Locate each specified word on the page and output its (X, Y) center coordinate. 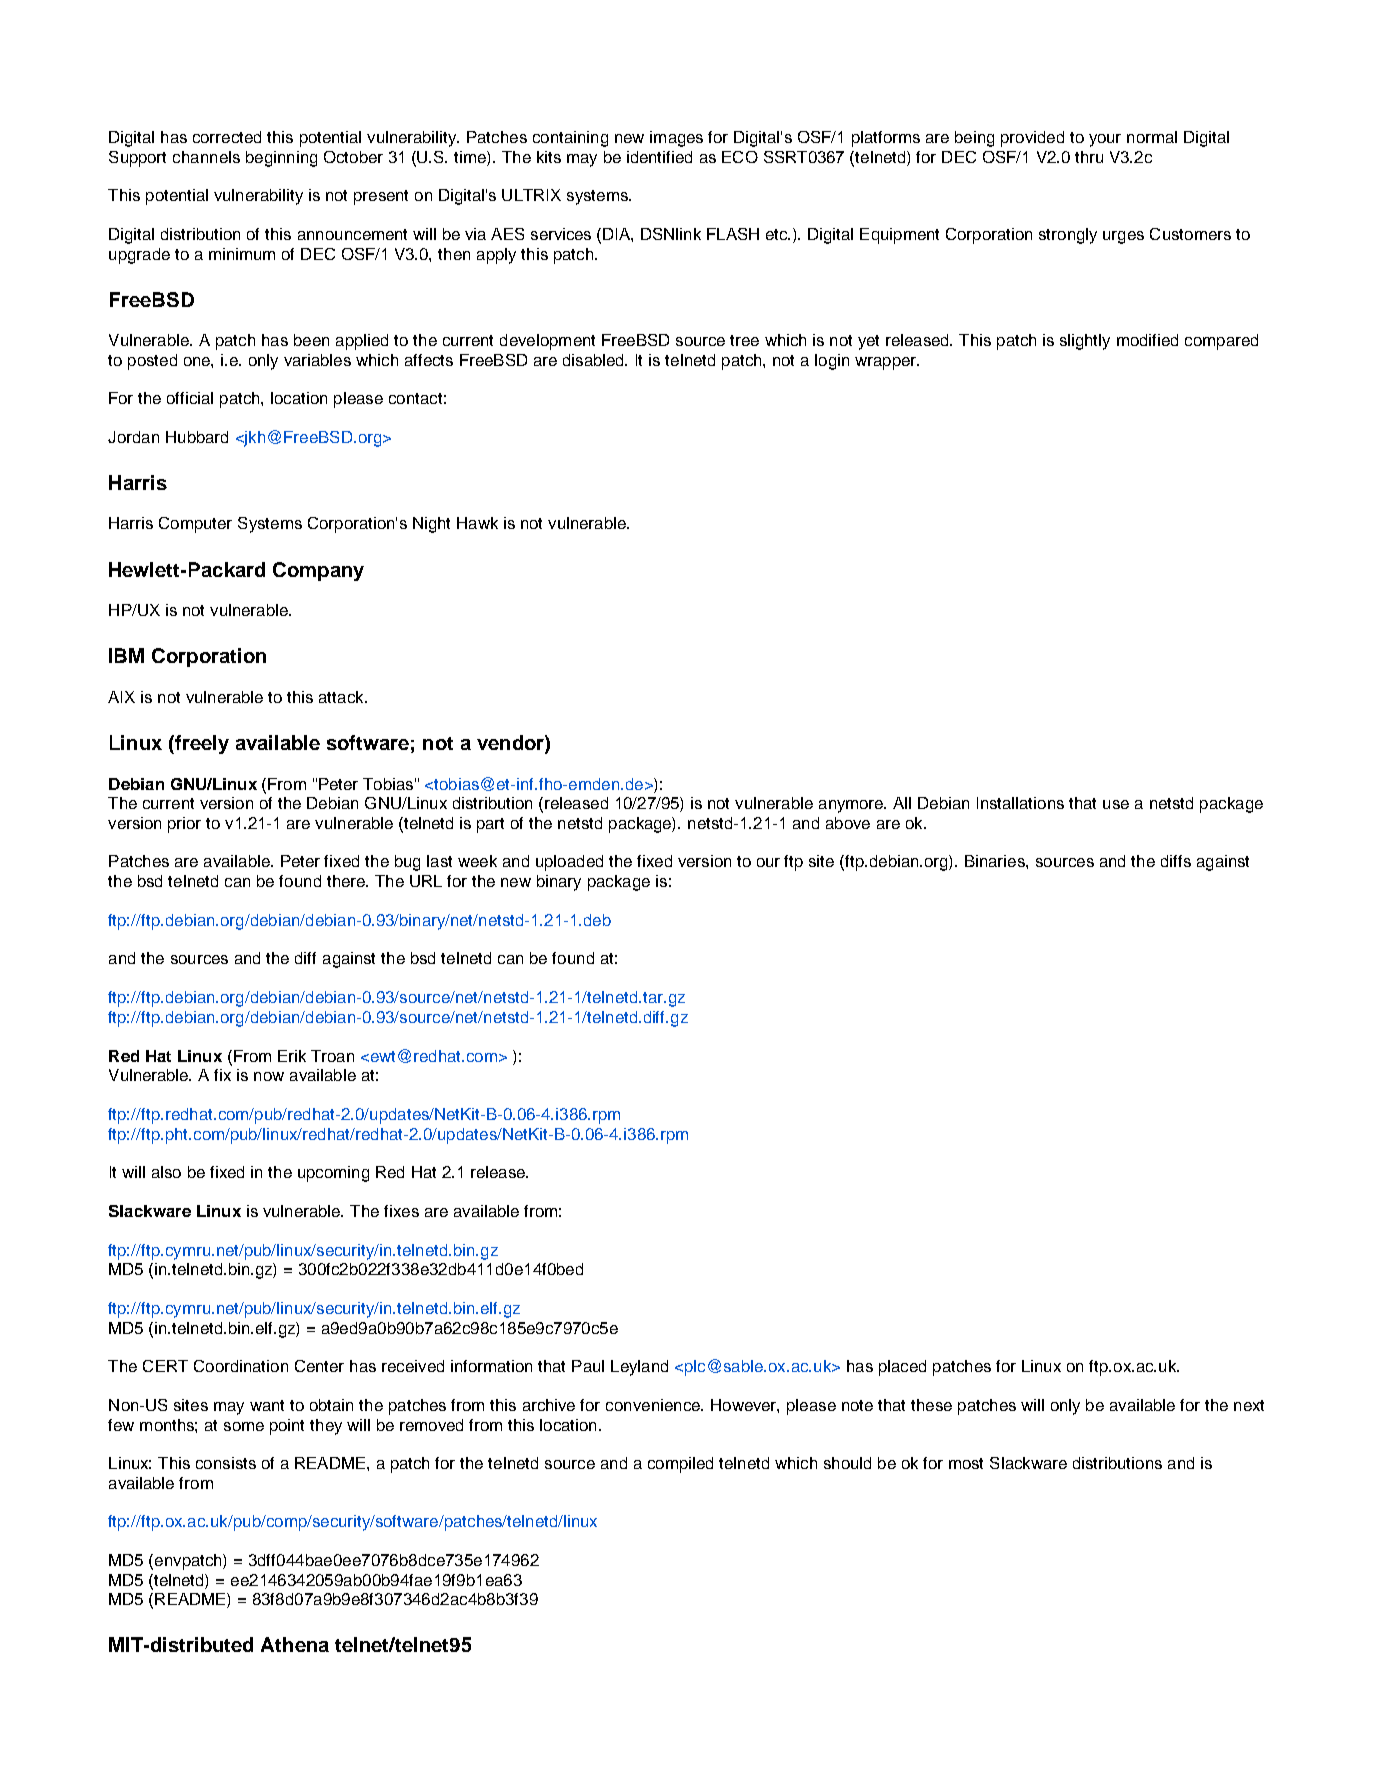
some (244, 1426)
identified (659, 157)
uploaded (569, 863)
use (1116, 804)
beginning (281, 159)
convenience (654, 1405)
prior (184, 825)
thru (1089, 157)
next (1249, 1405)
